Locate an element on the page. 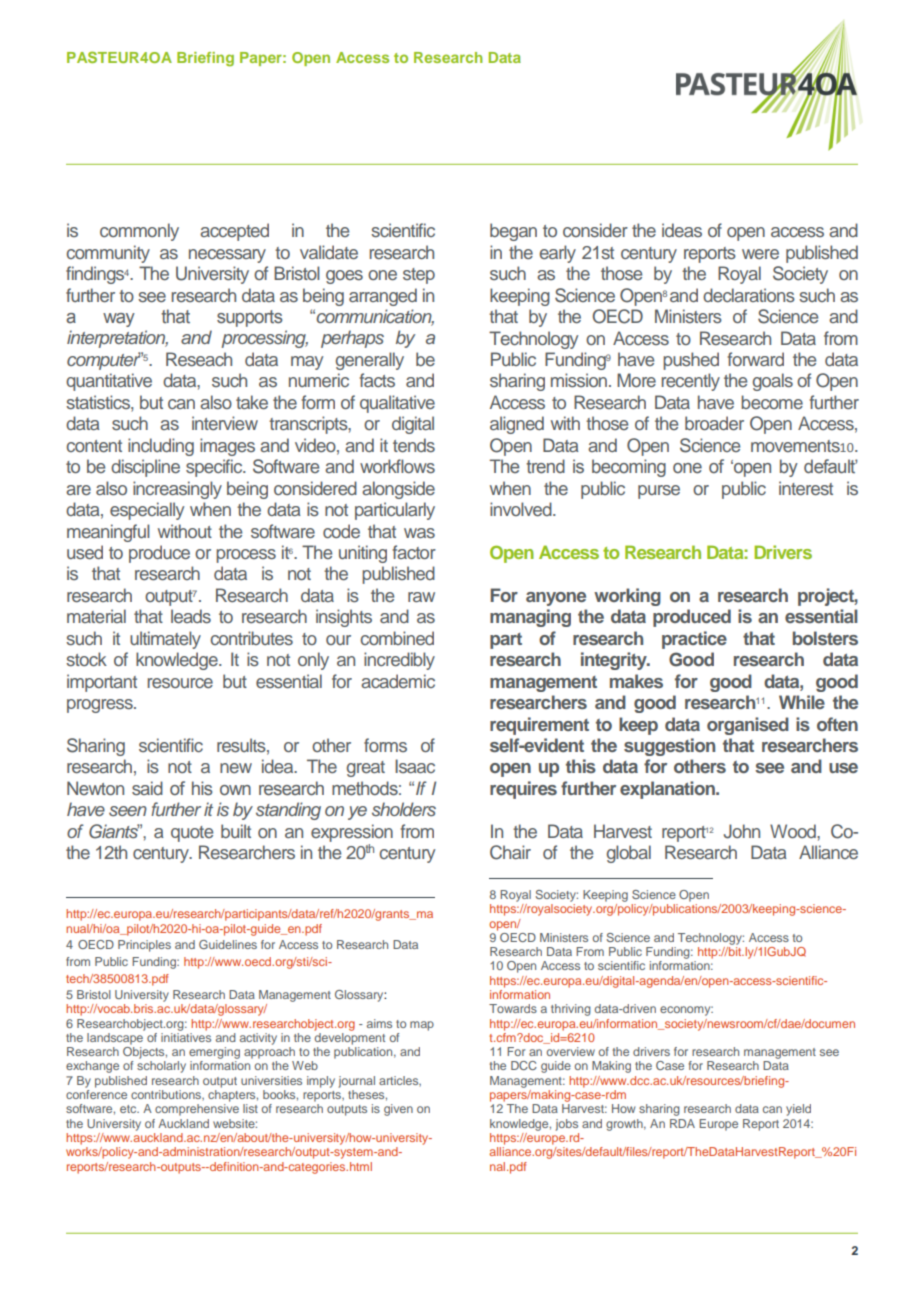 This image has height=1308, width=924. quote is located at coordinates (192, 834).
